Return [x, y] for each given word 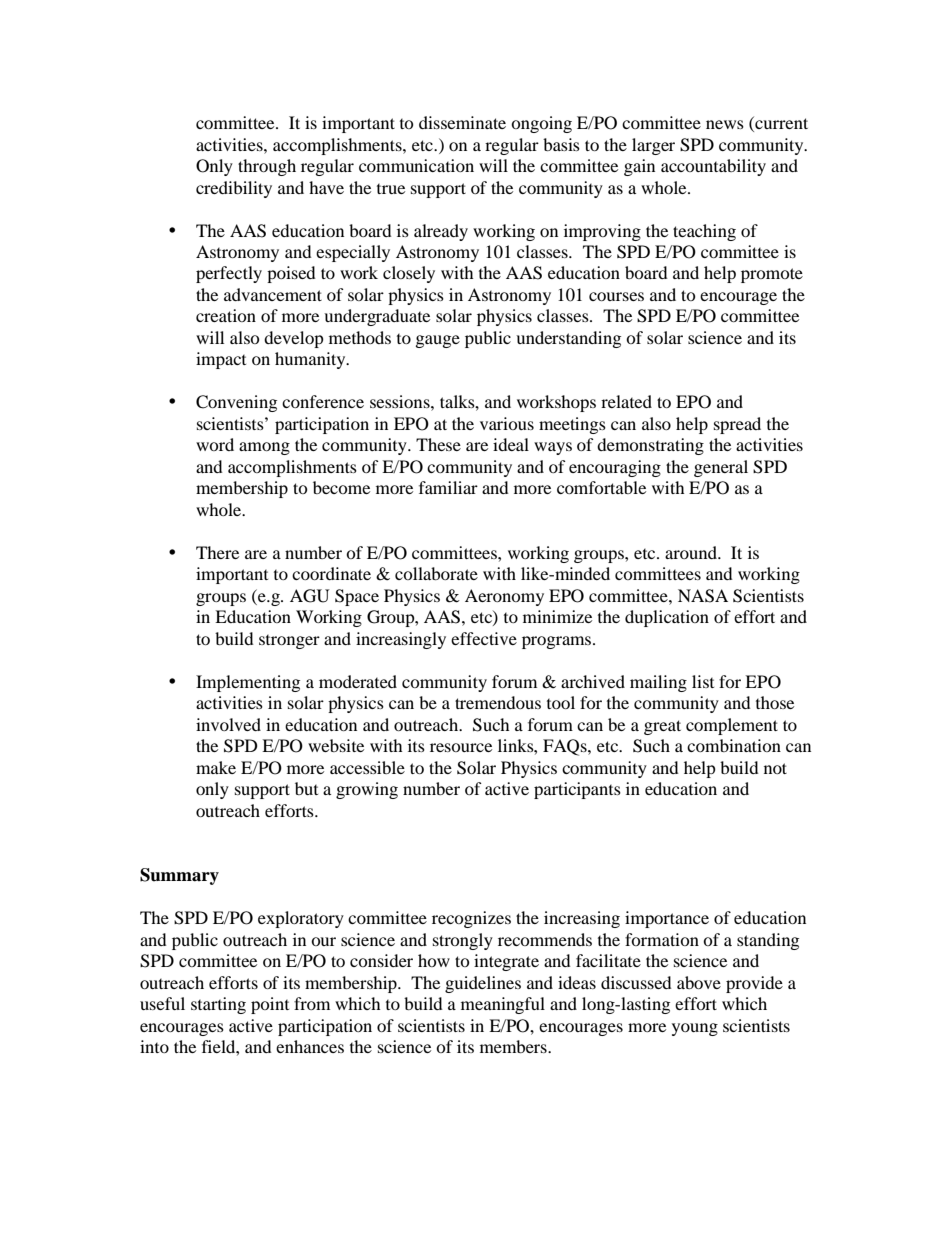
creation [226, 315]
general [721, 468]
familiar [448, 487]
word [215, 444]
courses [616, 296]
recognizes [471, 919]
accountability [713, 167]
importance [667, 919]
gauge [438, 341]
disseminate [462, 122]
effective [484, 638]
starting [218, 1005]
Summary [179, 876]
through [267, 167]
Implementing [248, 683]
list [703, 681]
